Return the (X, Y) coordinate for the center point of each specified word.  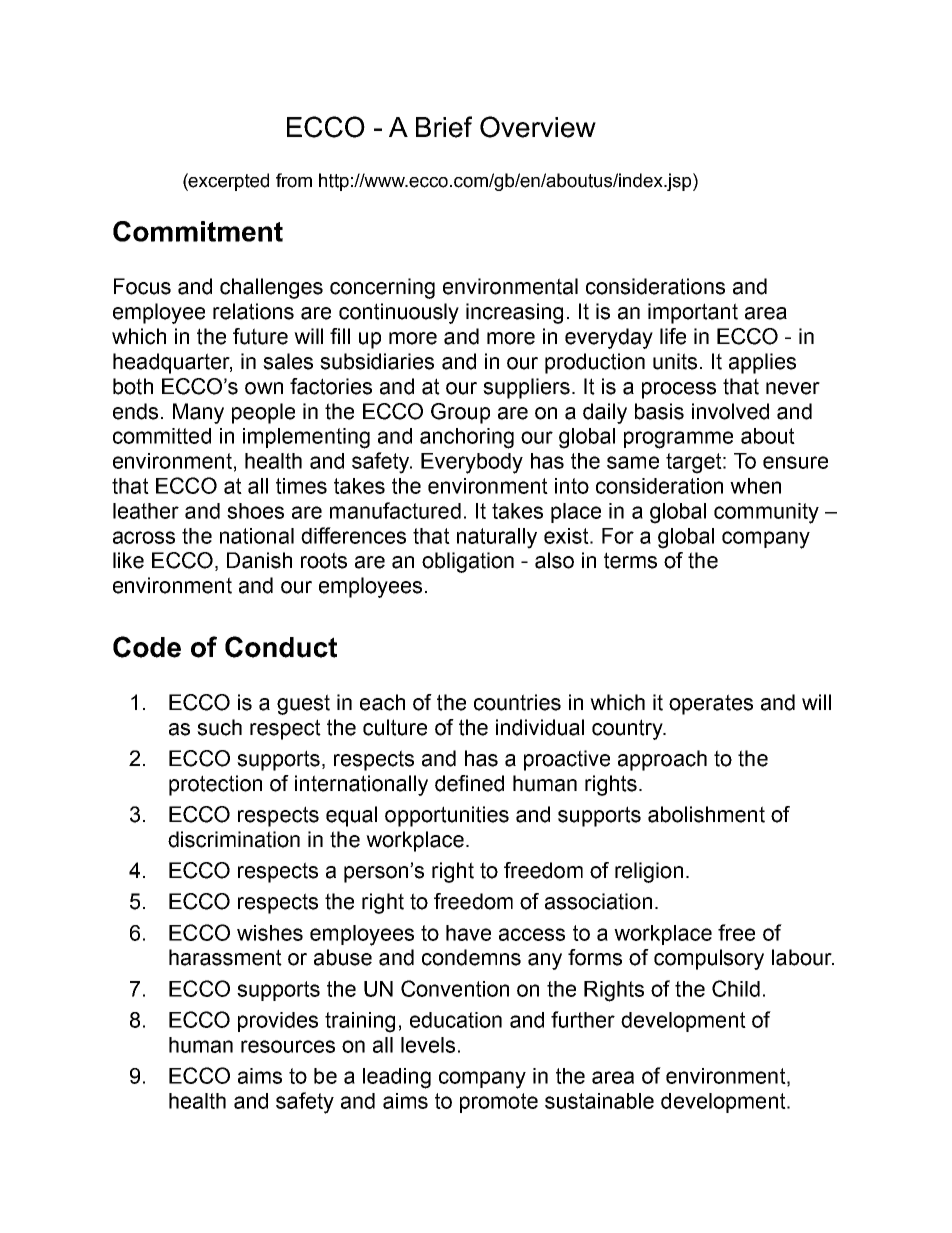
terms (630, 560)
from (294, 180)
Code (147, 647)
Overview (538, 127)
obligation (468, 562)
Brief (444, 127)
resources (288, 1046)
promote (499, 1103)
